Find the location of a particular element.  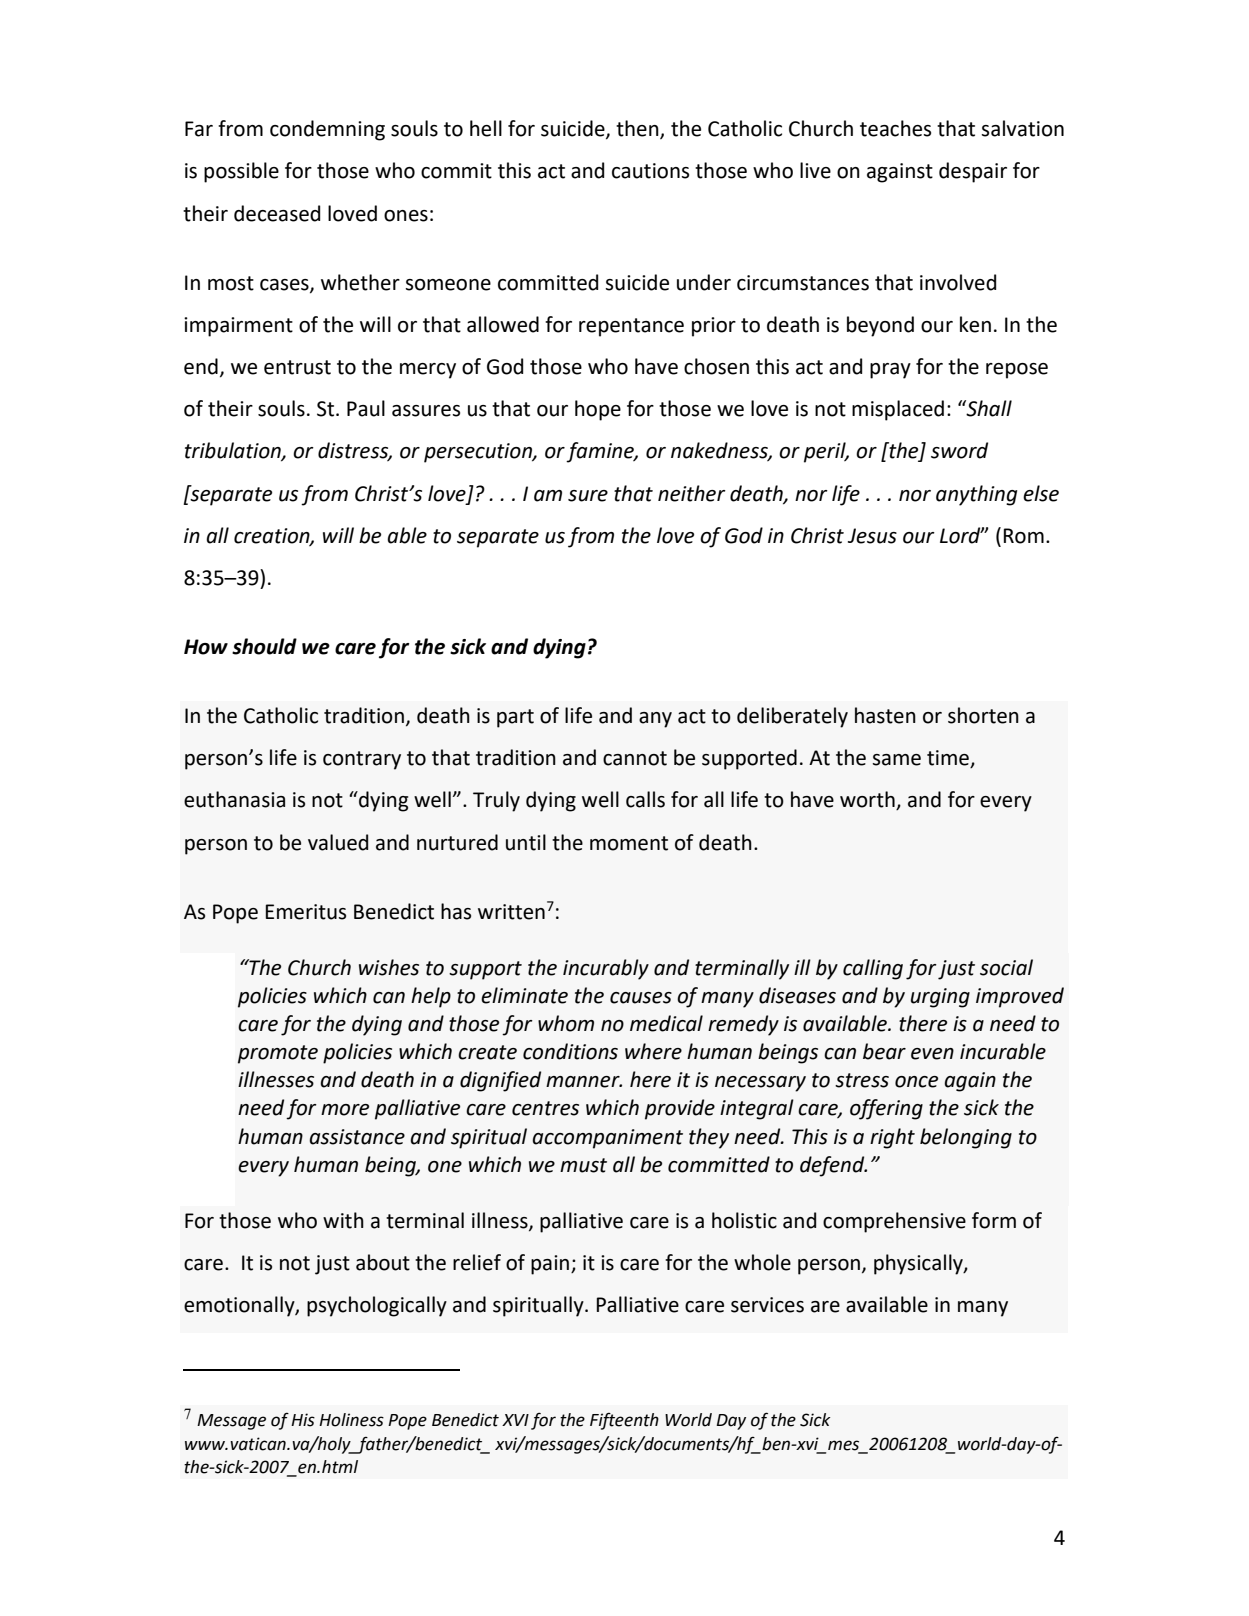

contrary is located at coordinates (362, 760).
